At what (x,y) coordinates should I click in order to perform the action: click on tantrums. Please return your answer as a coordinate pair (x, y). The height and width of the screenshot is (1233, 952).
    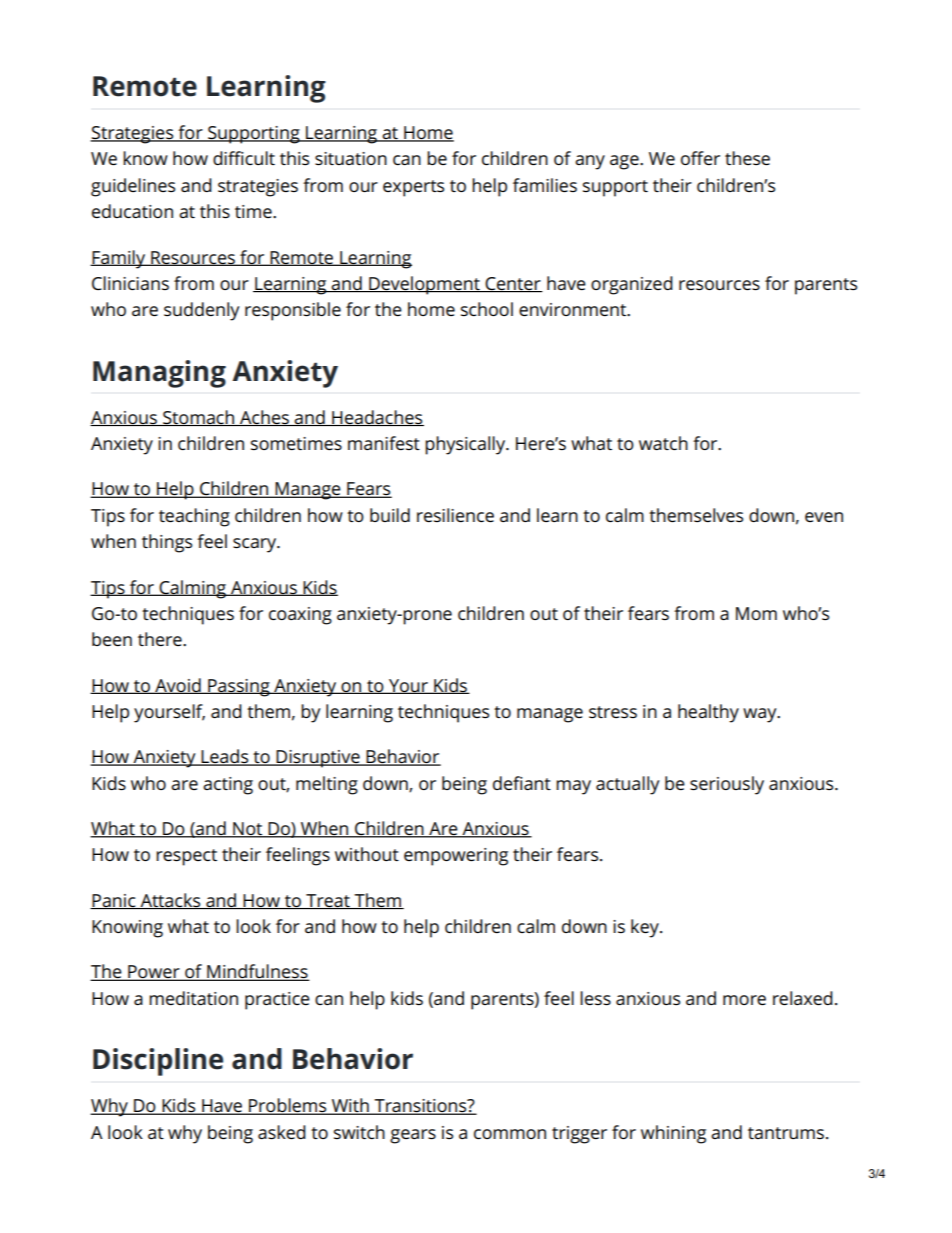
    Looking at the image, I should click on (787, 1133).
